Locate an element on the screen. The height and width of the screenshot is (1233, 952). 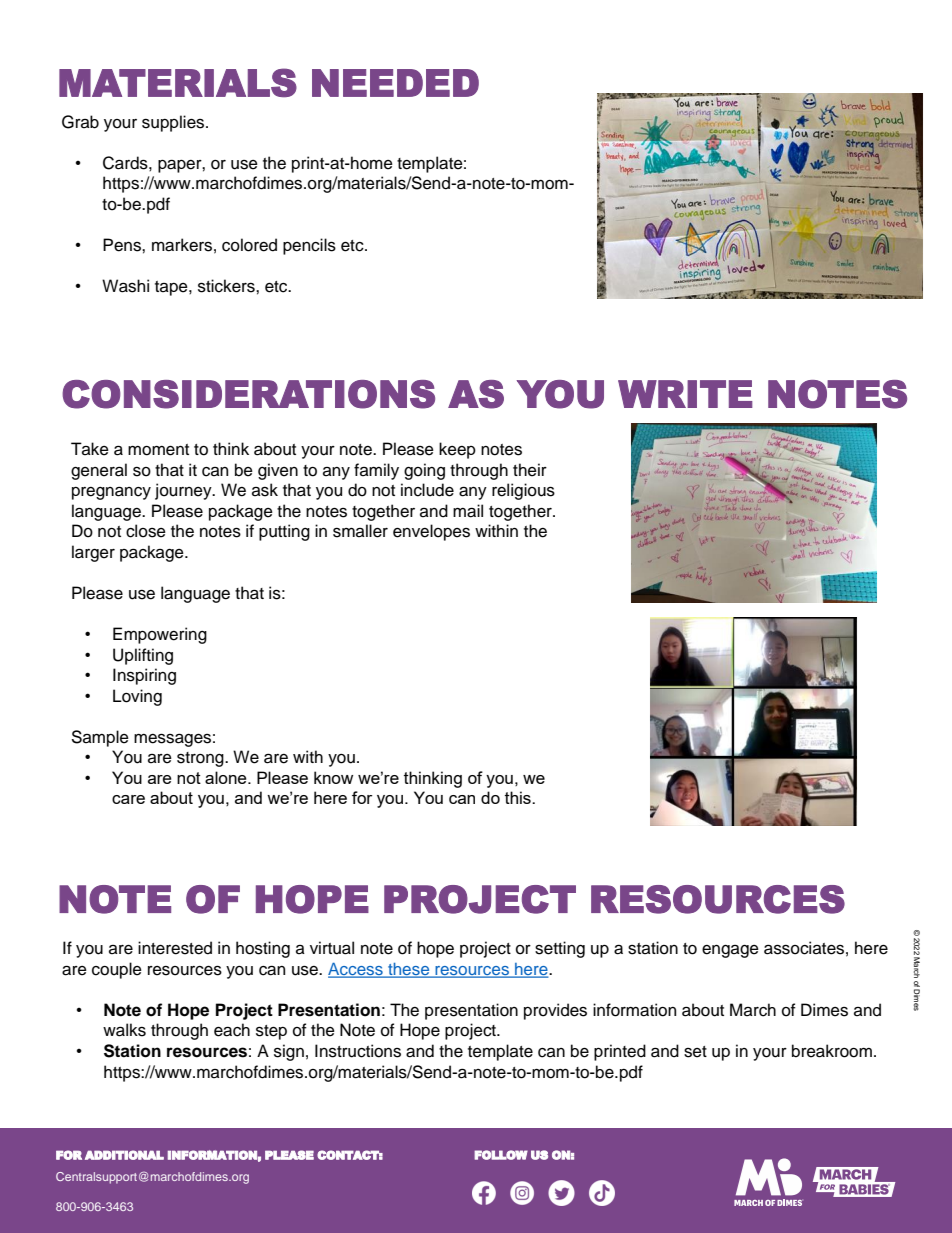
going is located at coordinates (424, 471).
